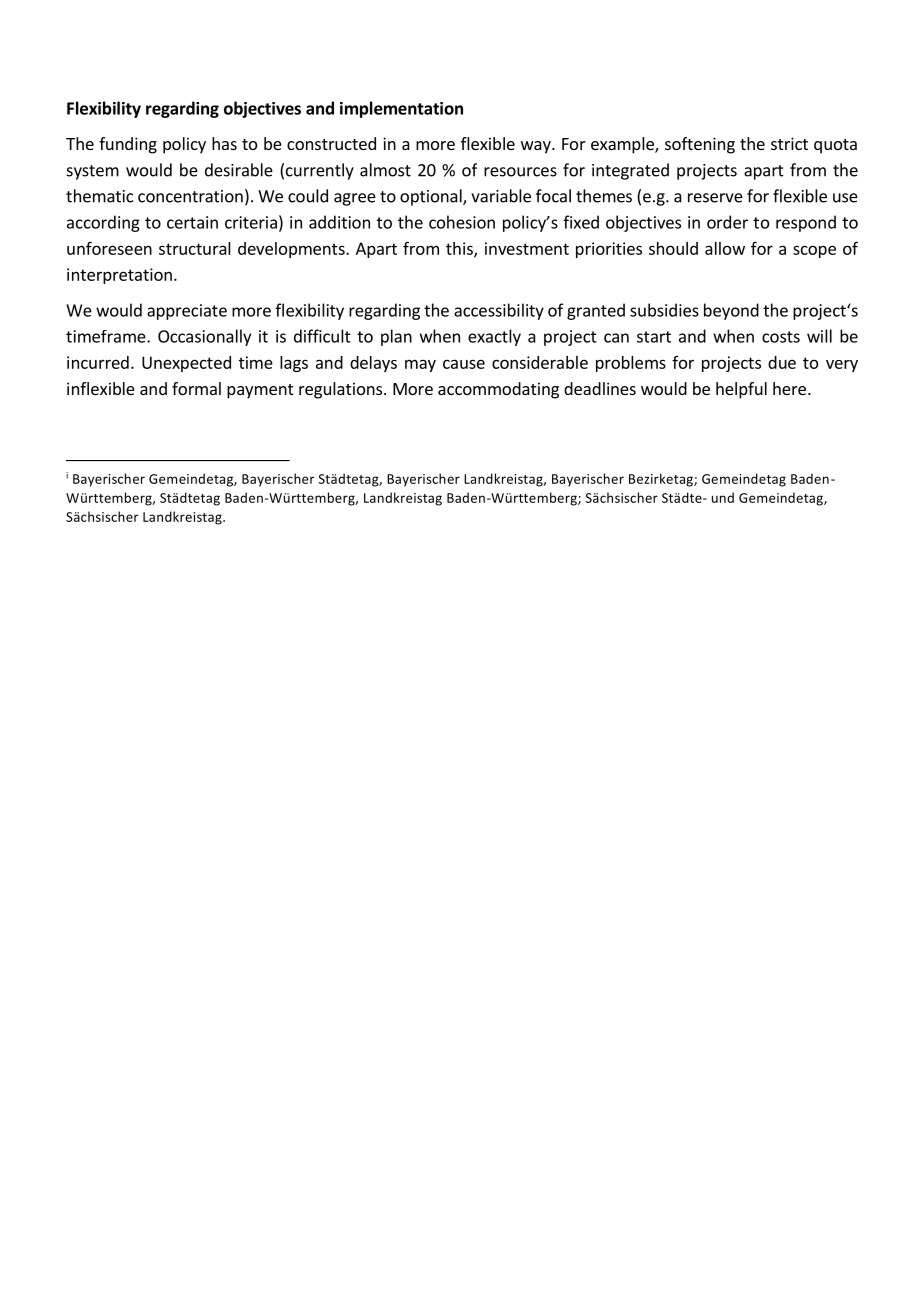 The height and width of the image is (1308, 924). Describe the element at coordinates (789, 143) in the image. I see `strict` at that location.
